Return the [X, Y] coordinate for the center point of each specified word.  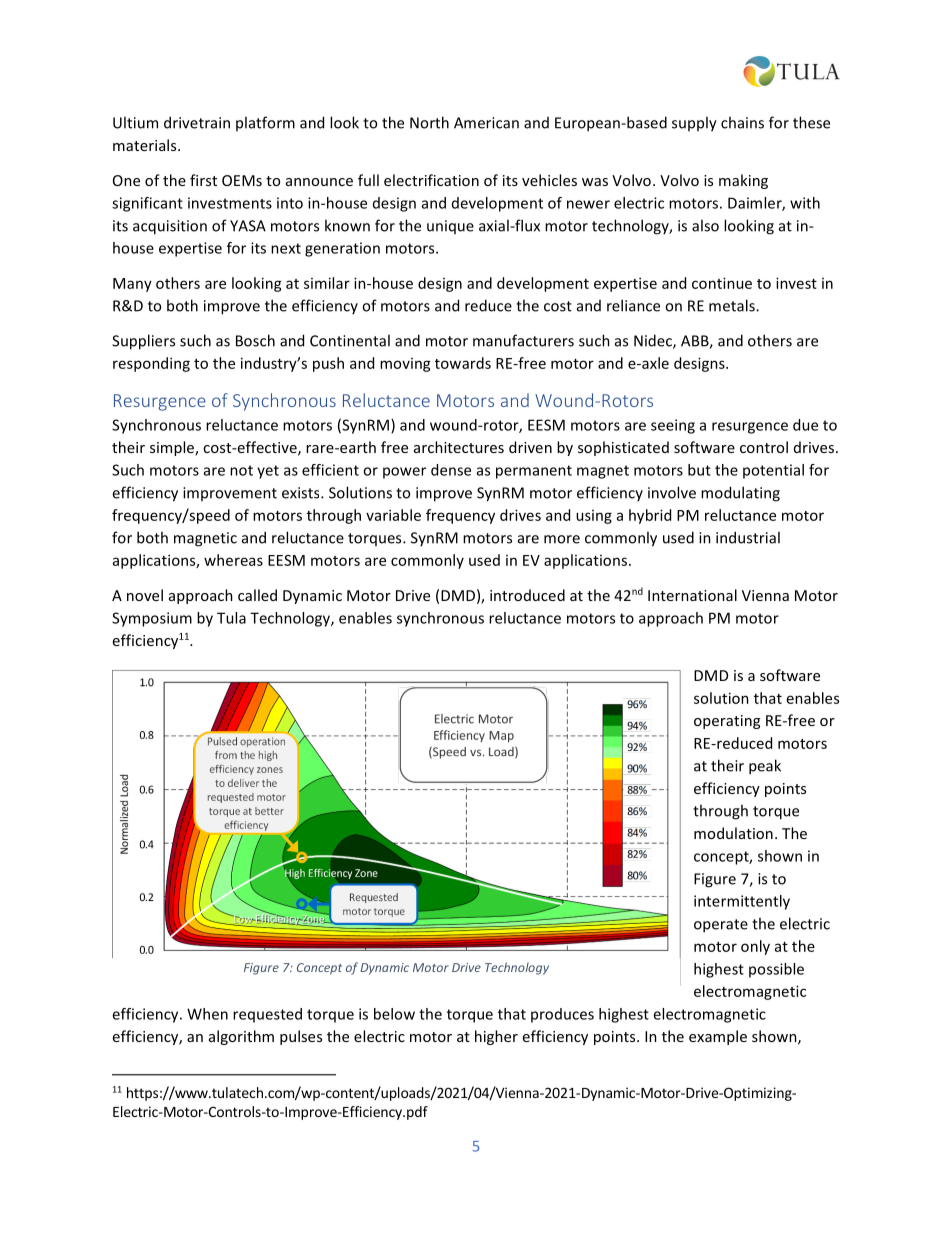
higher [496, 1037]
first [203, 180]
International [692, 595]
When [207, 1014]
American [486, 123]
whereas [233, 560]
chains [742, 122]
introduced [527, 595]
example [718, 1037]
